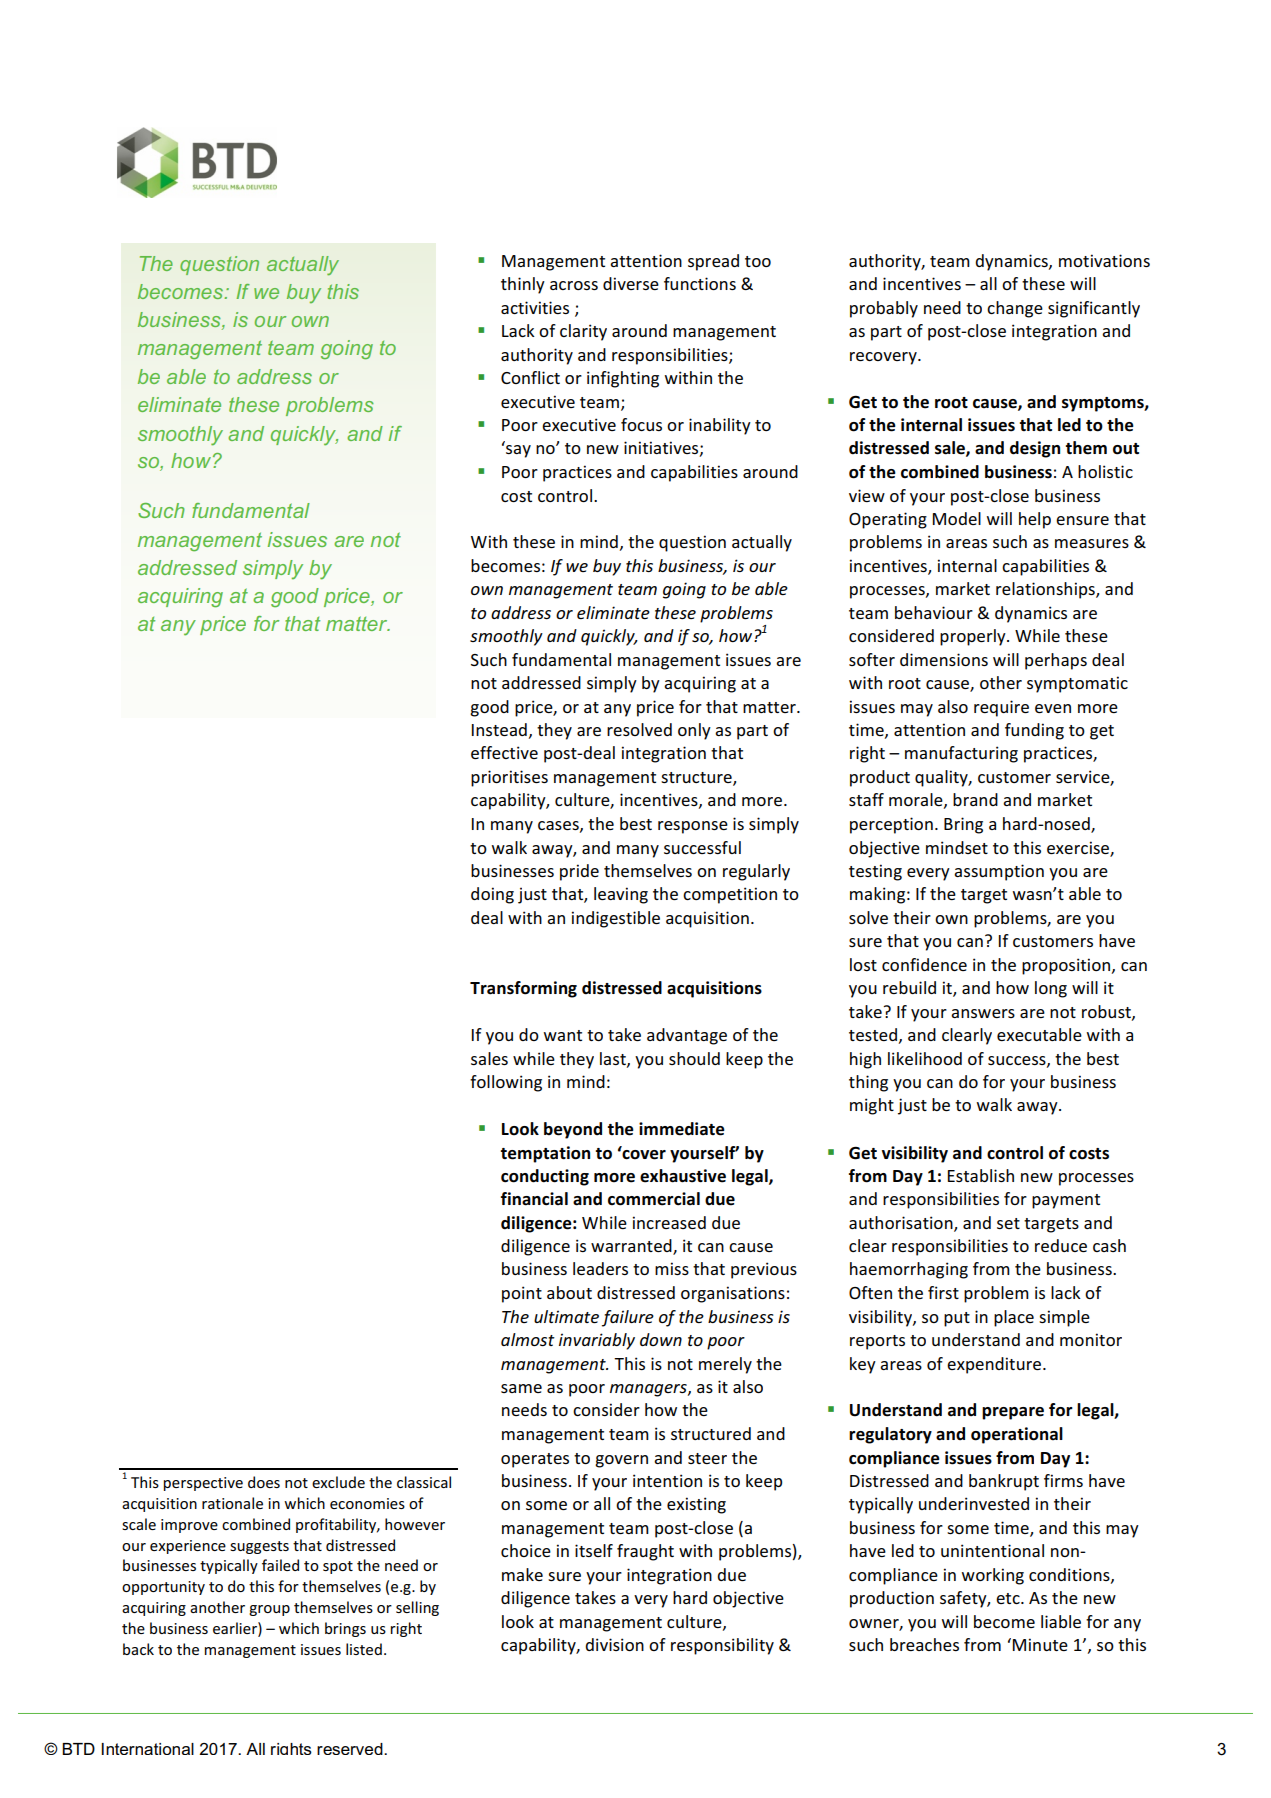  Describe the element at coordinates (523, 989) in the image. I see `Transforming` at that location.
